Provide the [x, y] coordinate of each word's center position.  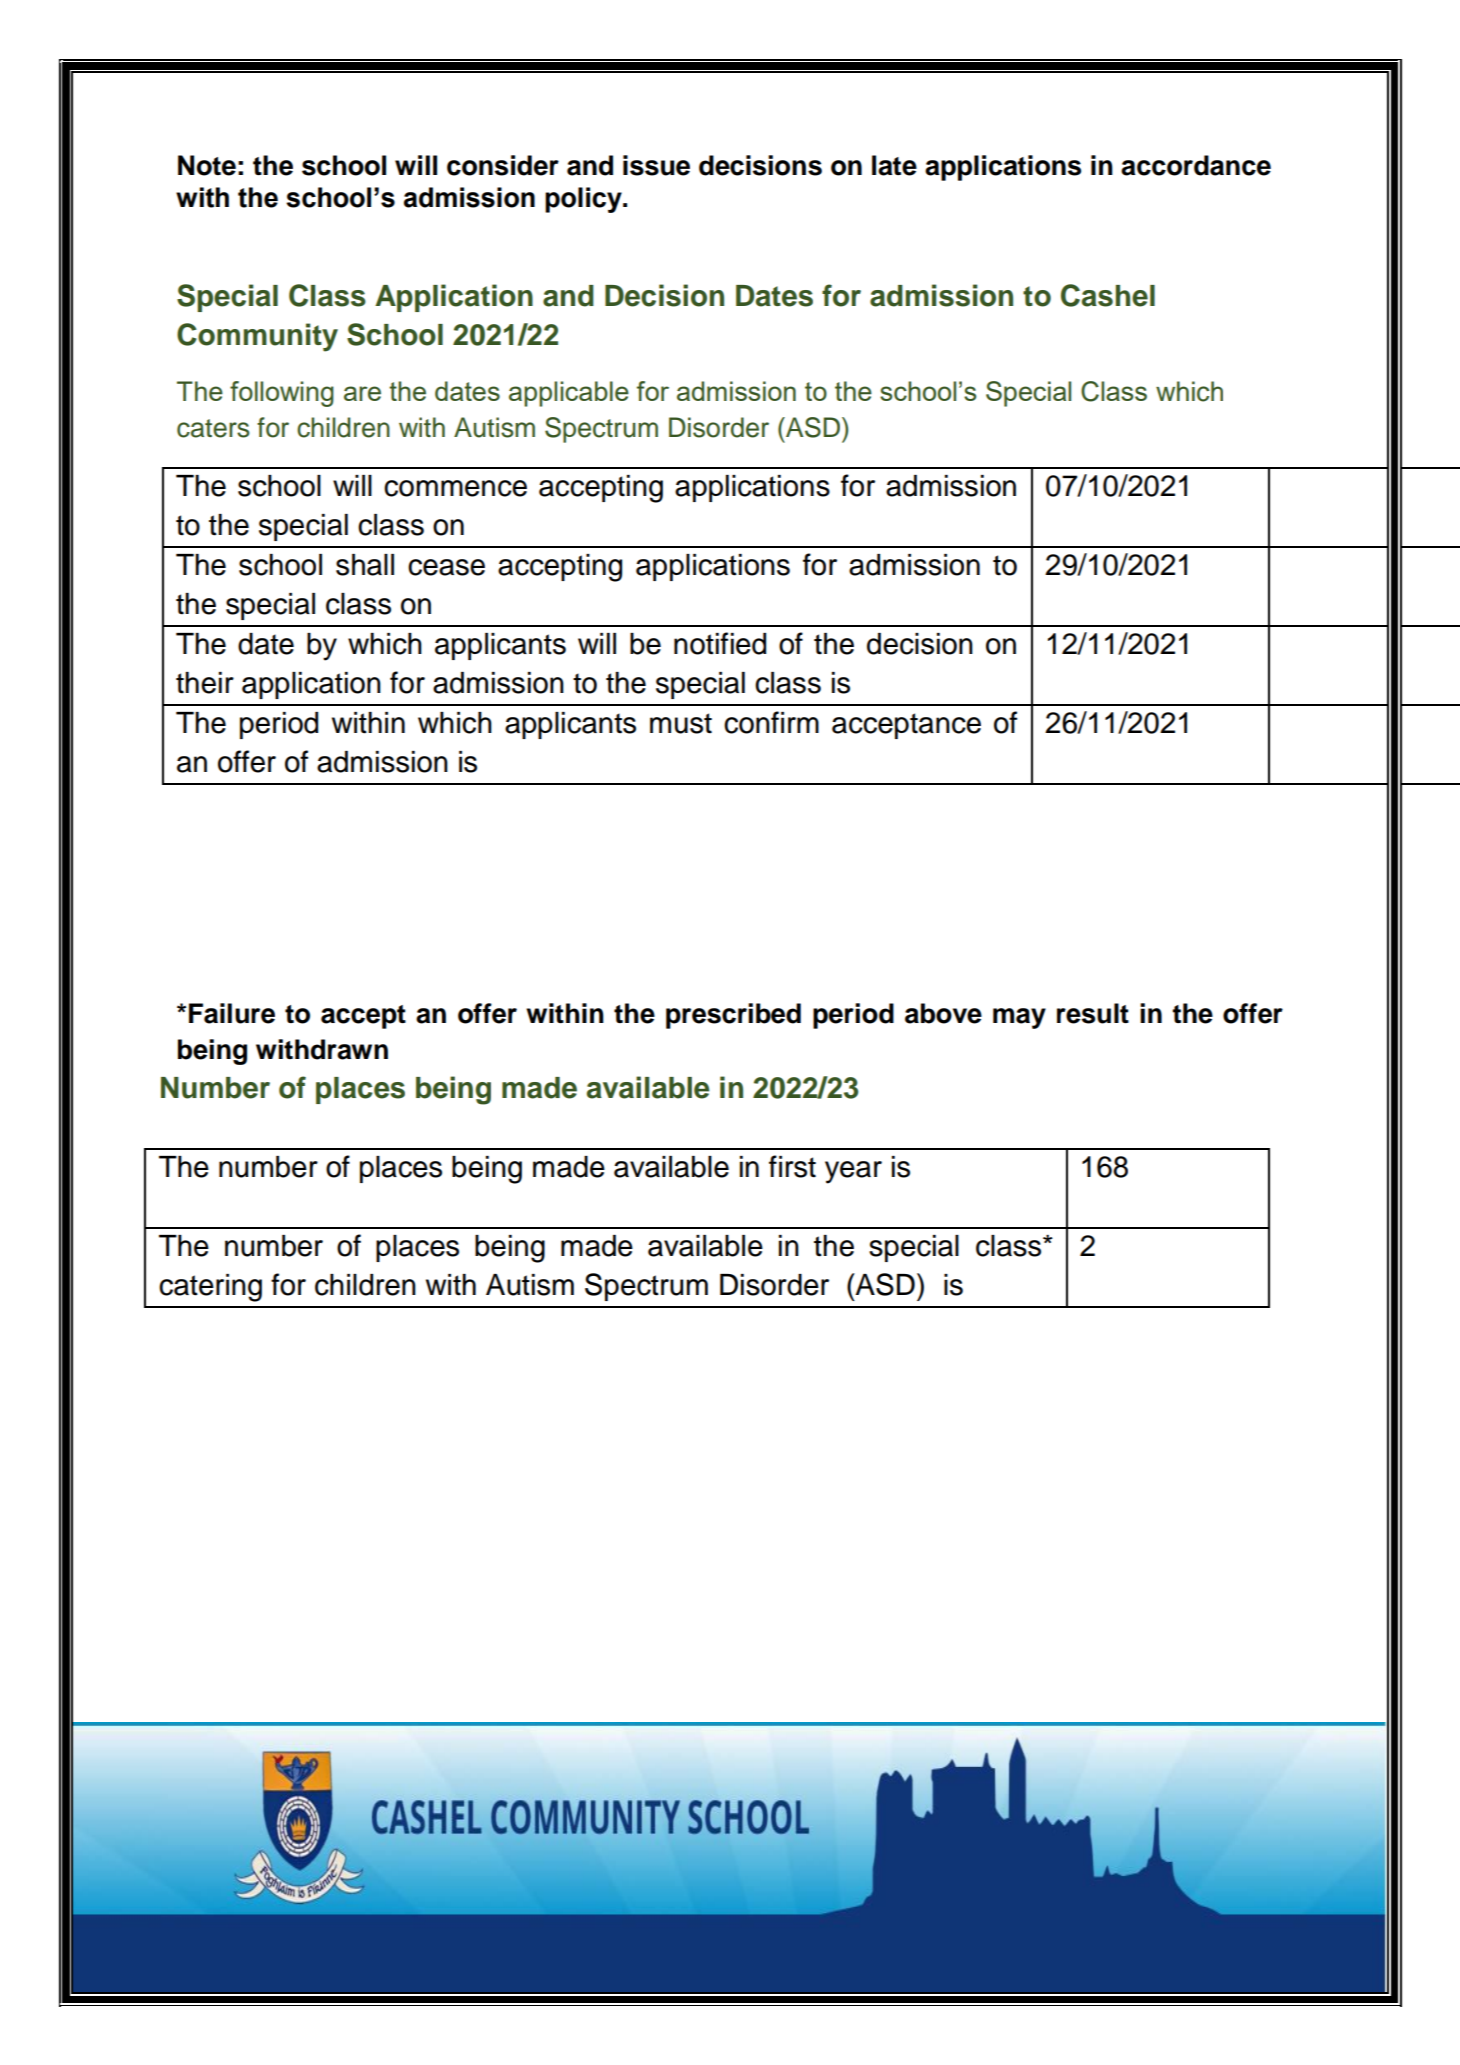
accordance [1196, 165]
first [792, 1166]
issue [656, 165]
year [853, 1172]
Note [207, 165]
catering [210, 1288]
